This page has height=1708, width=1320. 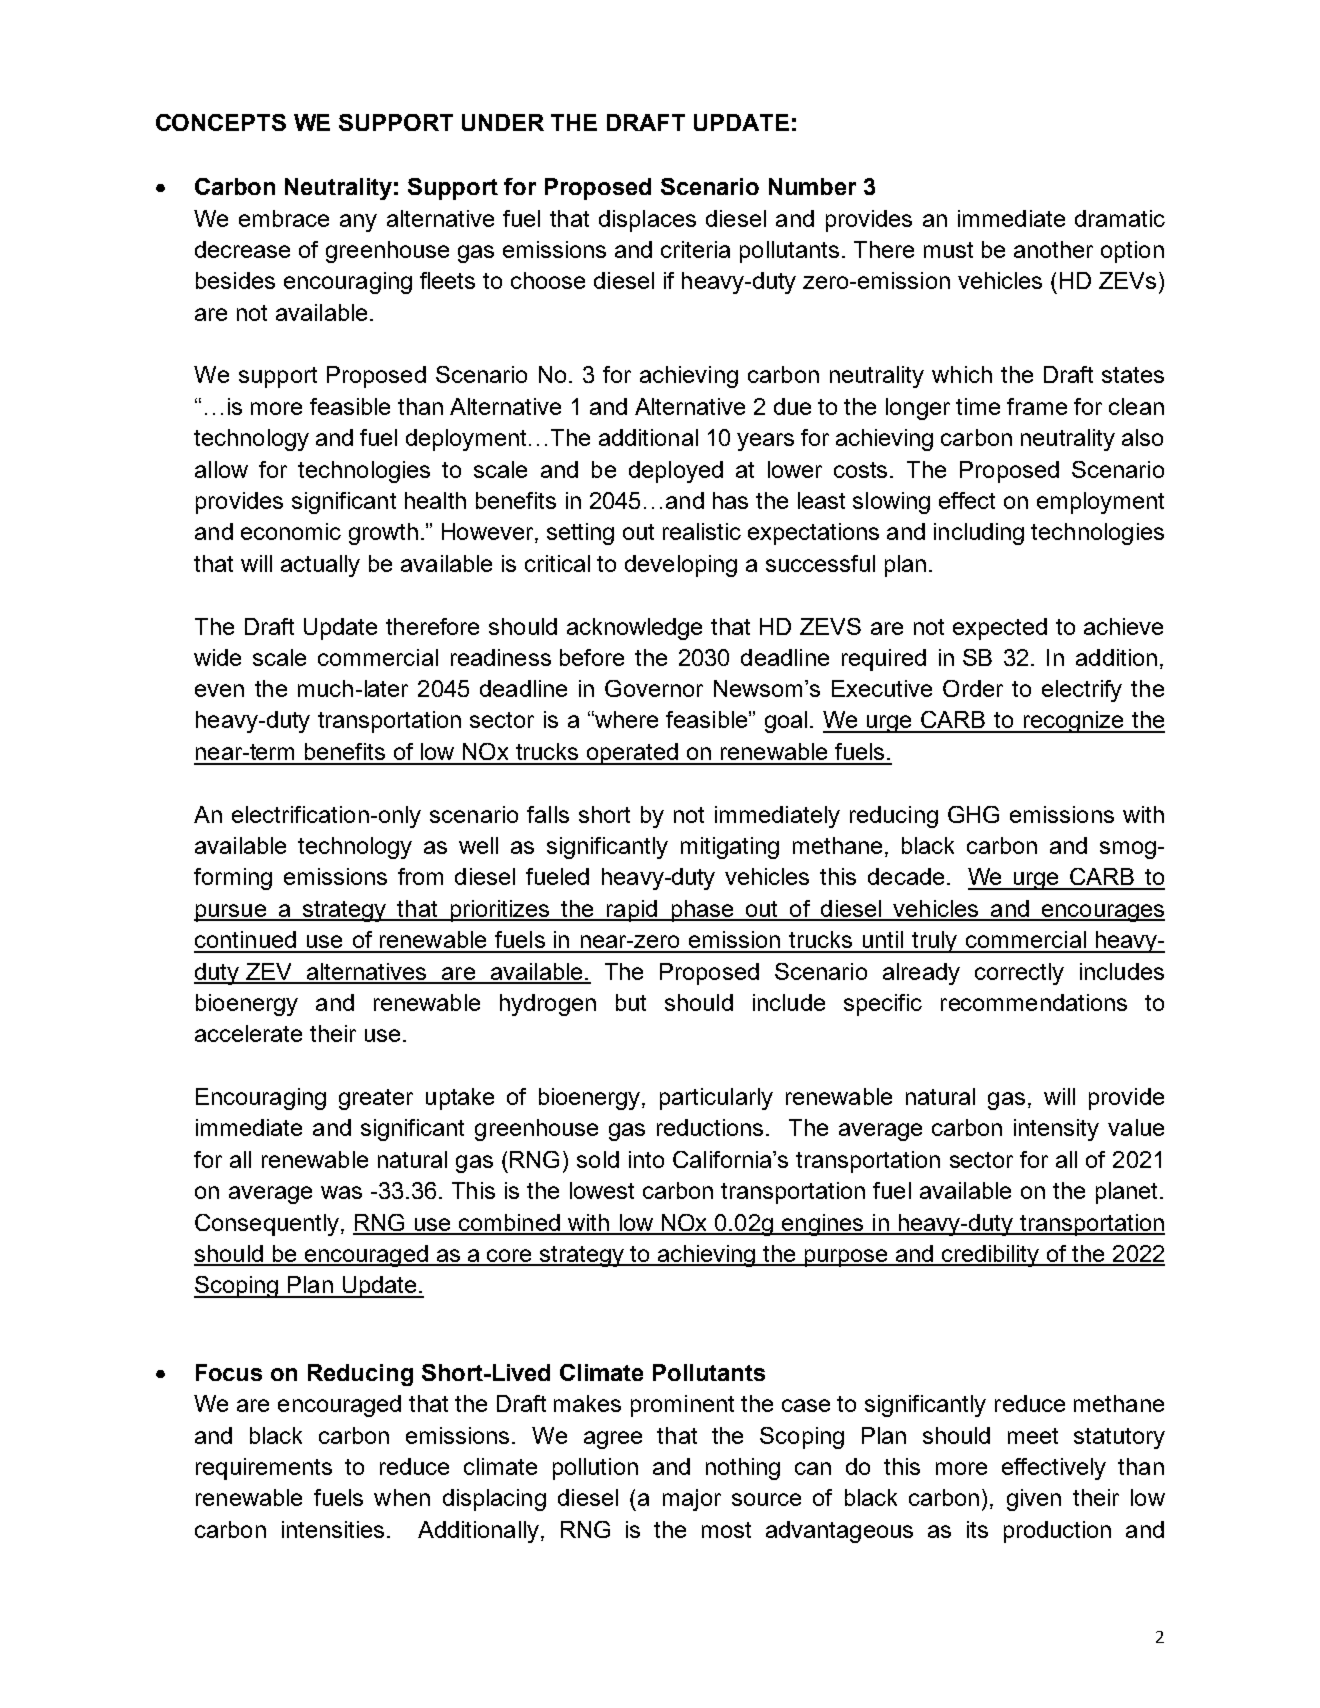 What do you see at coordinates (1056, 1130) in the page?
I see `intensity` at bounding box center [1056, 1130].
